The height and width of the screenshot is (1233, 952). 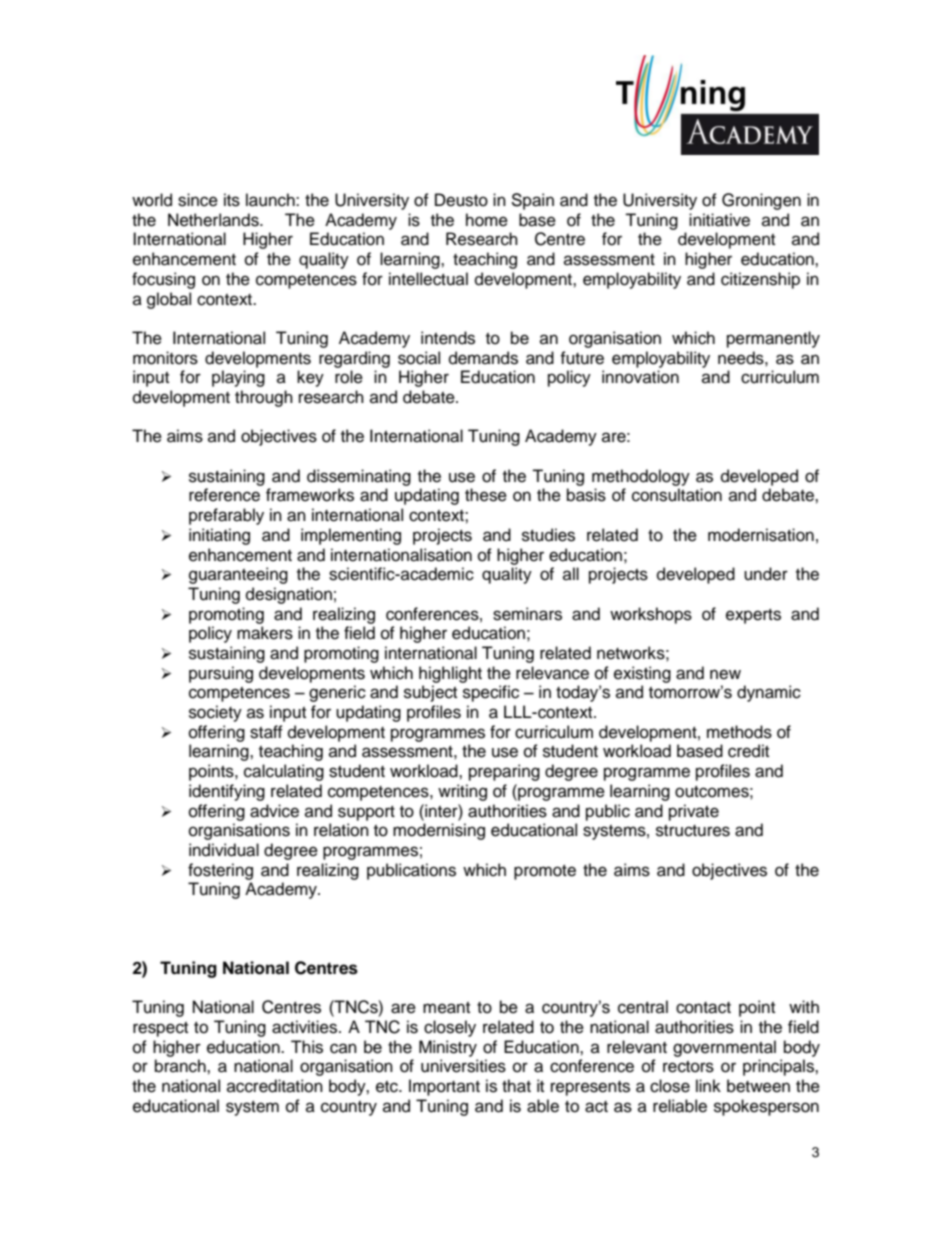 What do you see at coordinates (450, 674) in the screenshot?
I see `highlight` at bounding box center [450, 674].
